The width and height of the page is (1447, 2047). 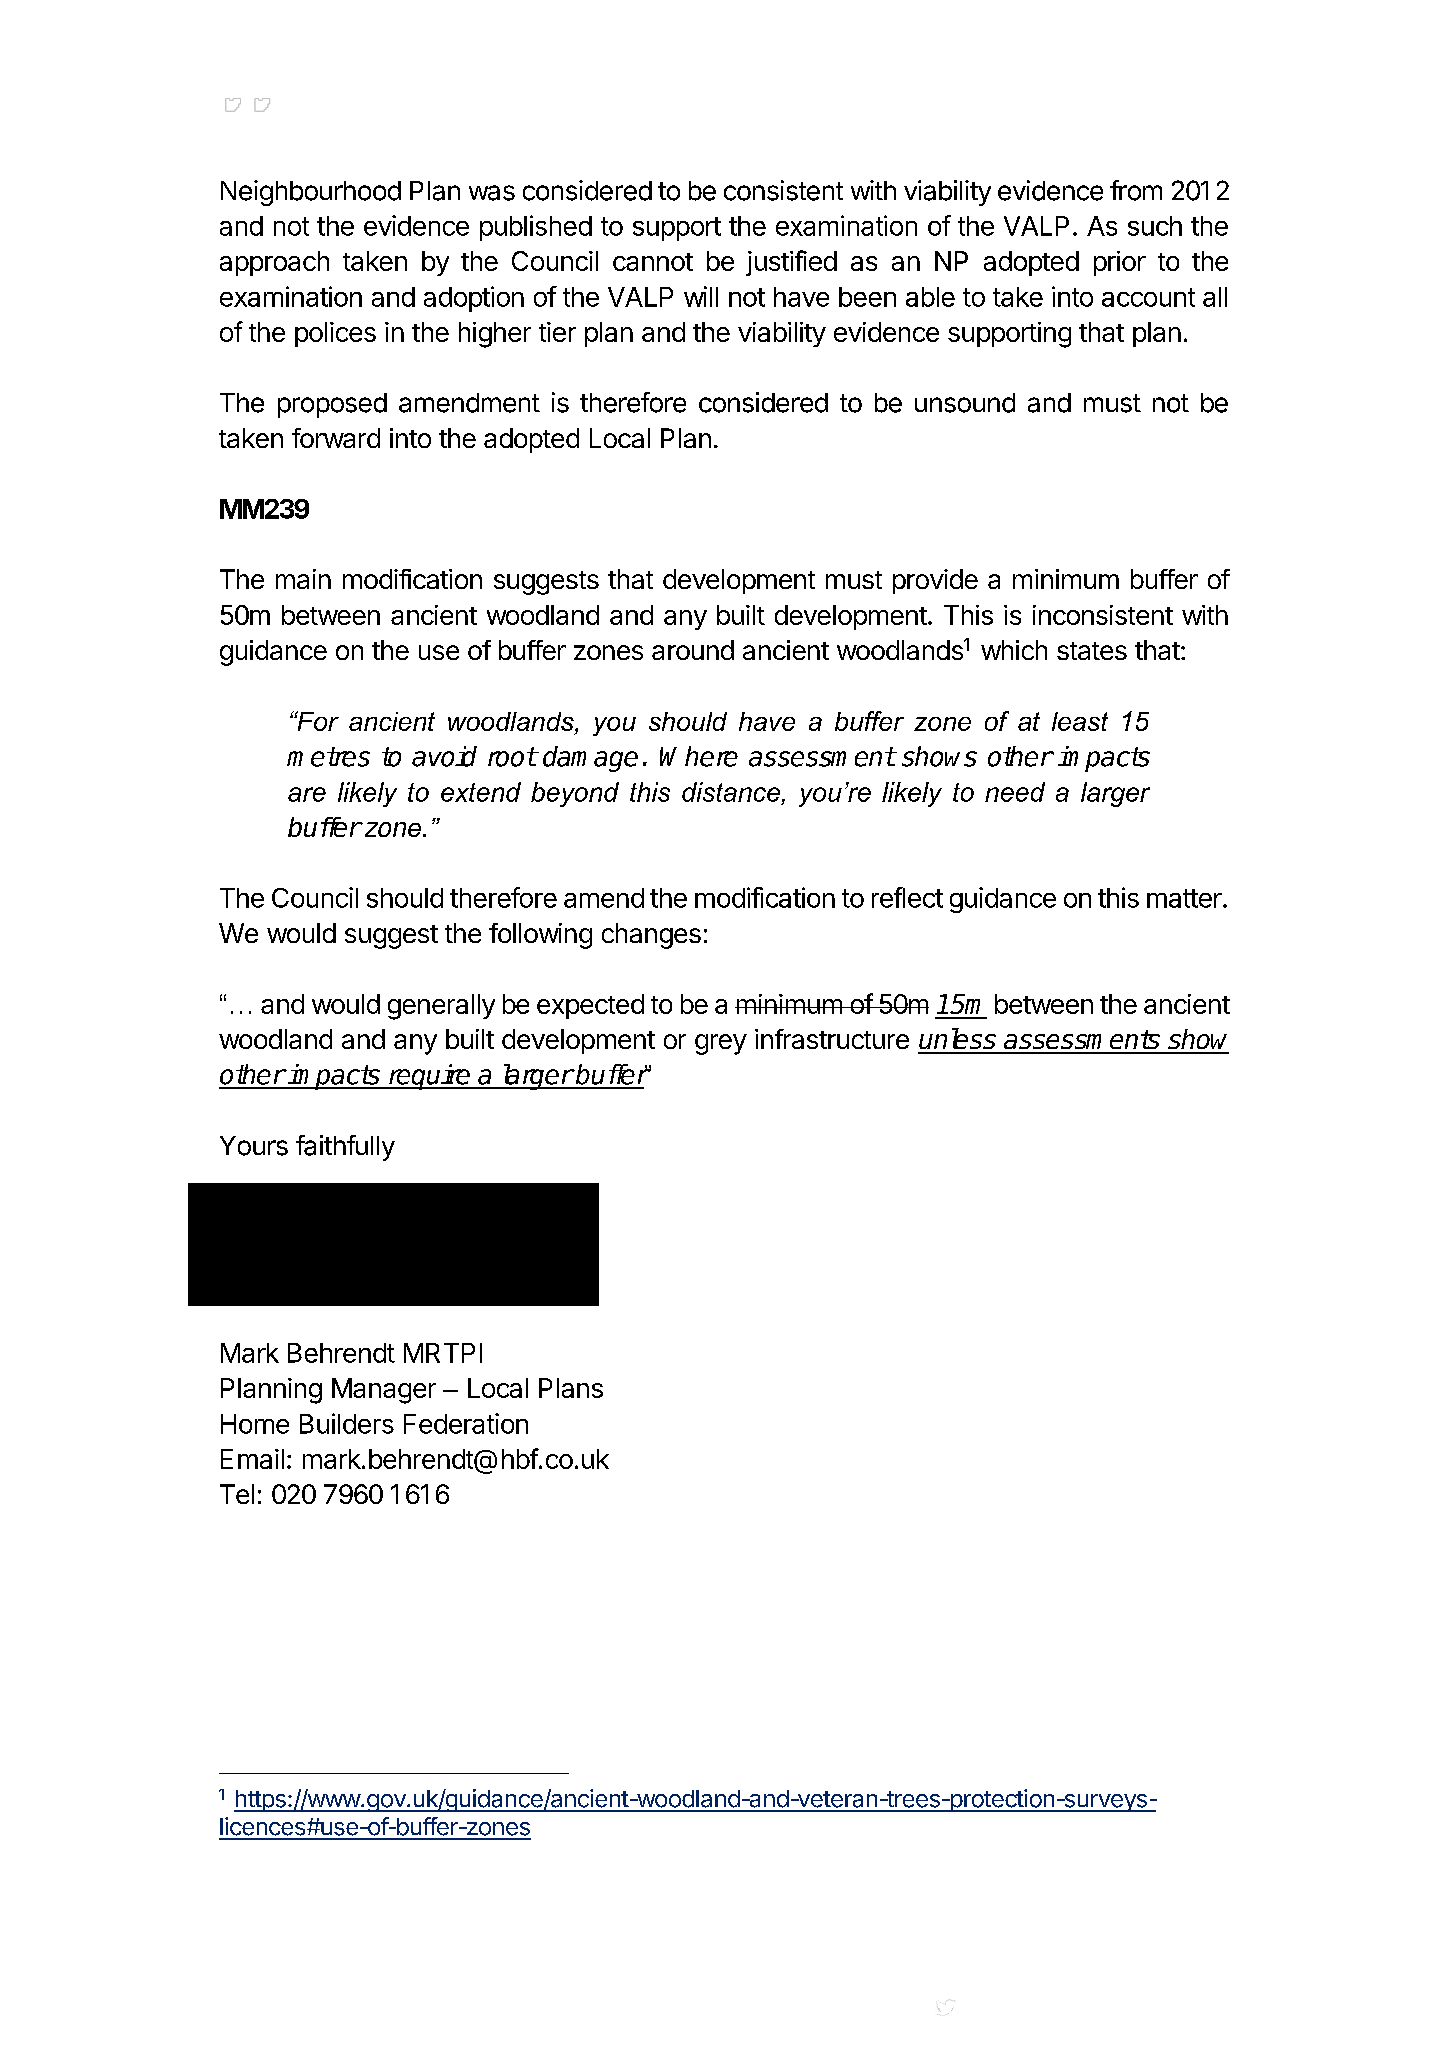 What do you see at coordinates (466, 1423) in the page?
I see `Federation` at bounding box center [466, 1423].
